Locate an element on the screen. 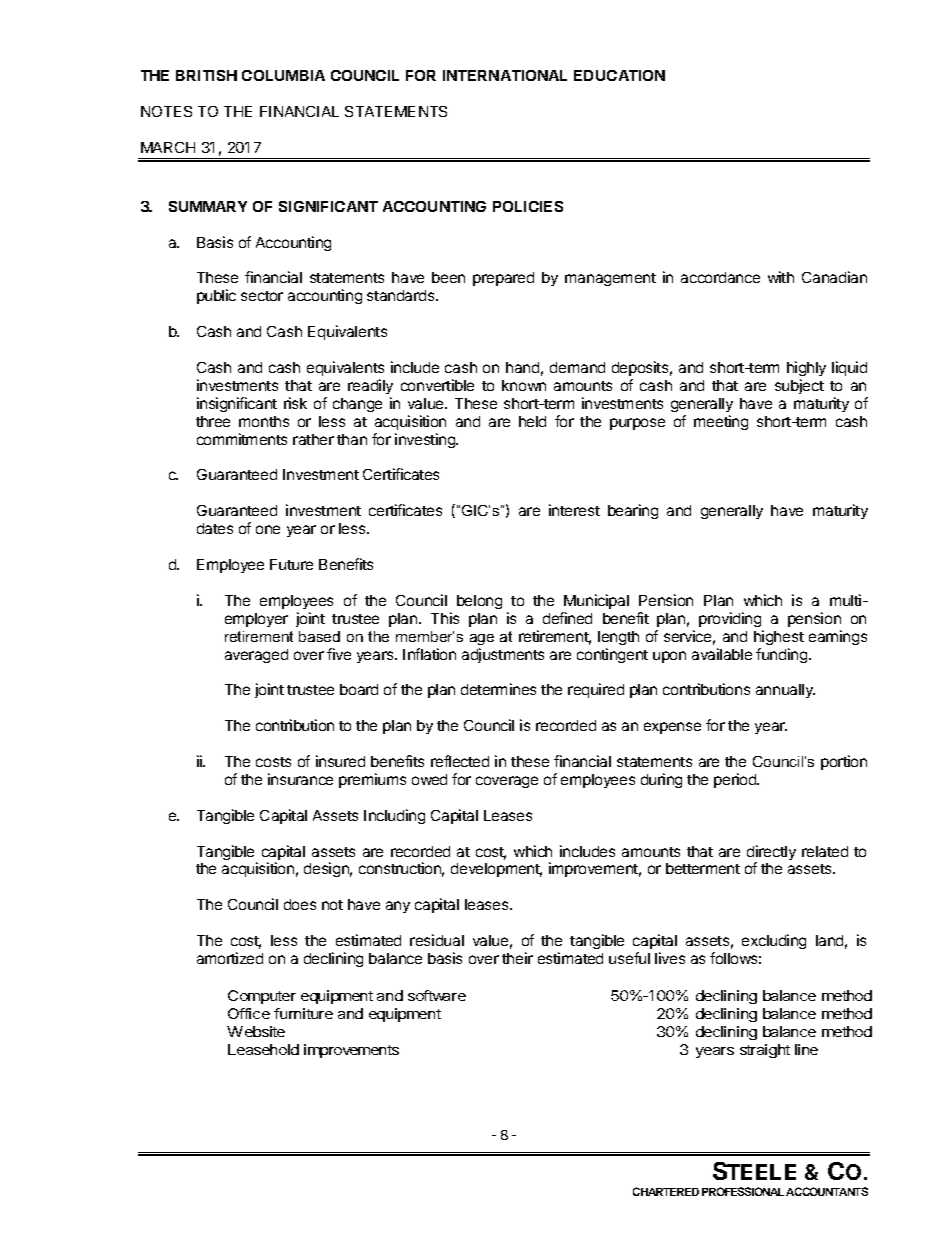 This screenshot has height=1233, width=952. insurance is located at coordinates (300, 779).
